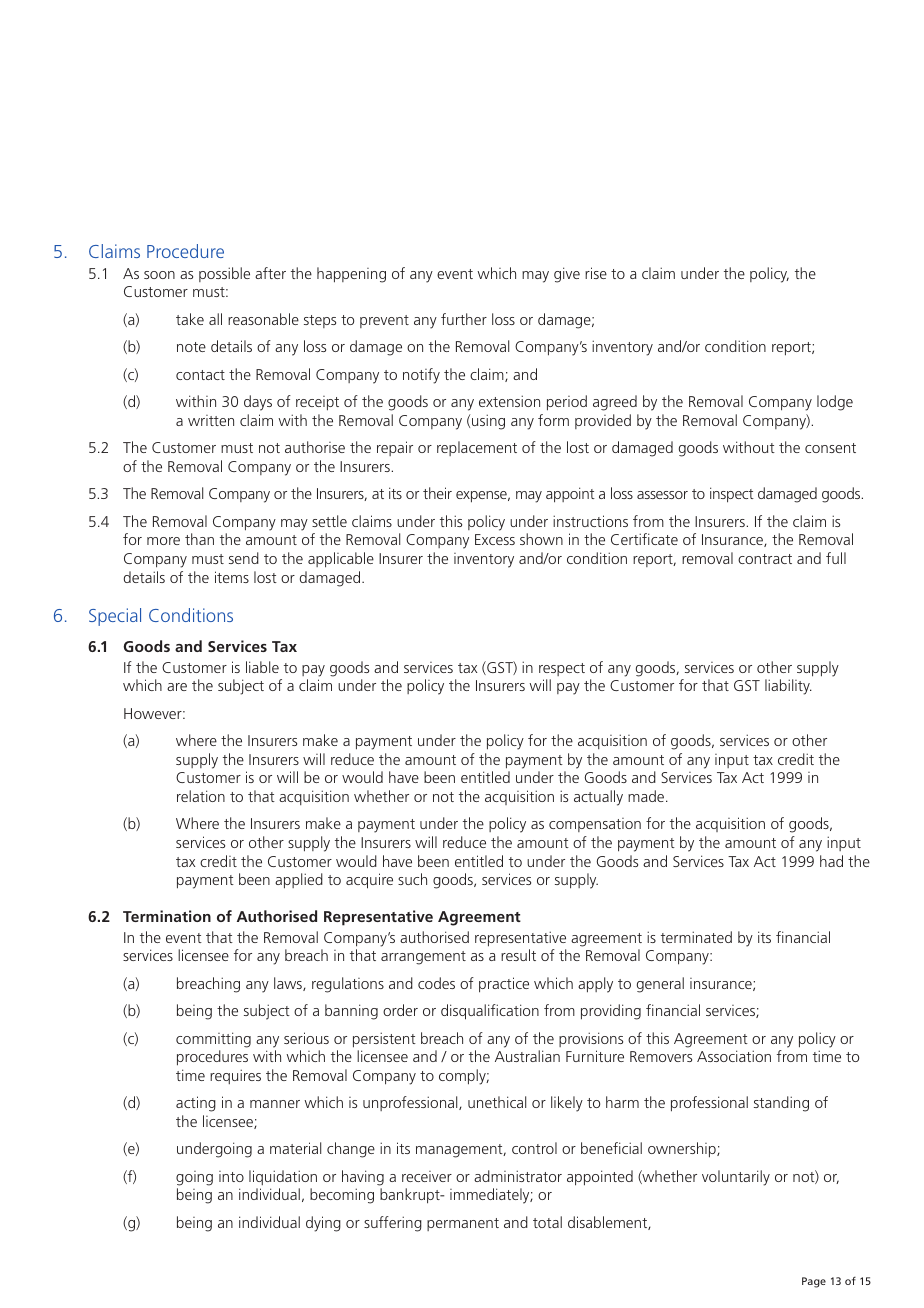 The width and height of the screenshot is (924, 1308). I want to click on lodge, so click(835, 403).
